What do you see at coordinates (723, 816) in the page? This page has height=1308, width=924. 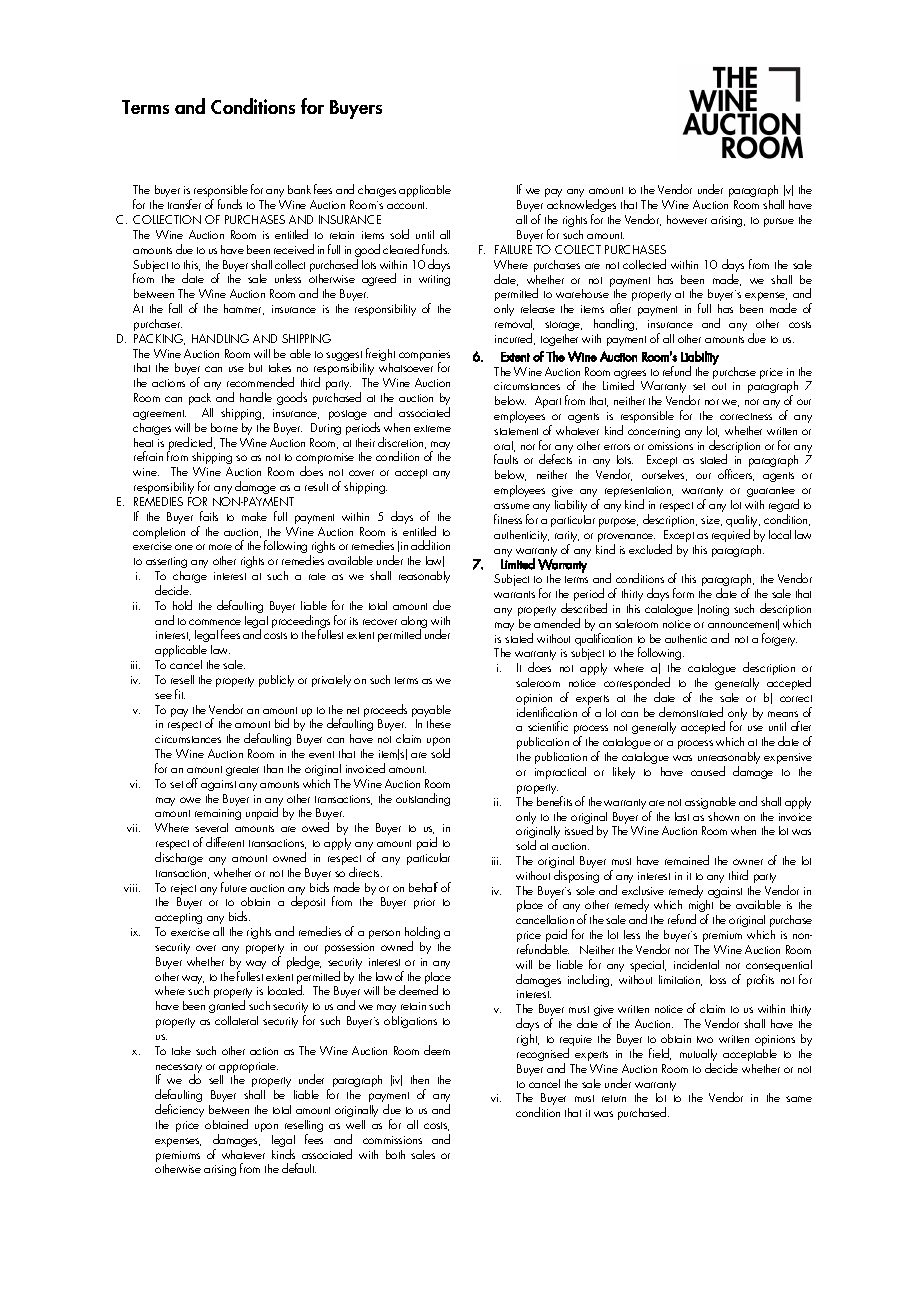 I see `shown` at bounding box center [723, 816].
